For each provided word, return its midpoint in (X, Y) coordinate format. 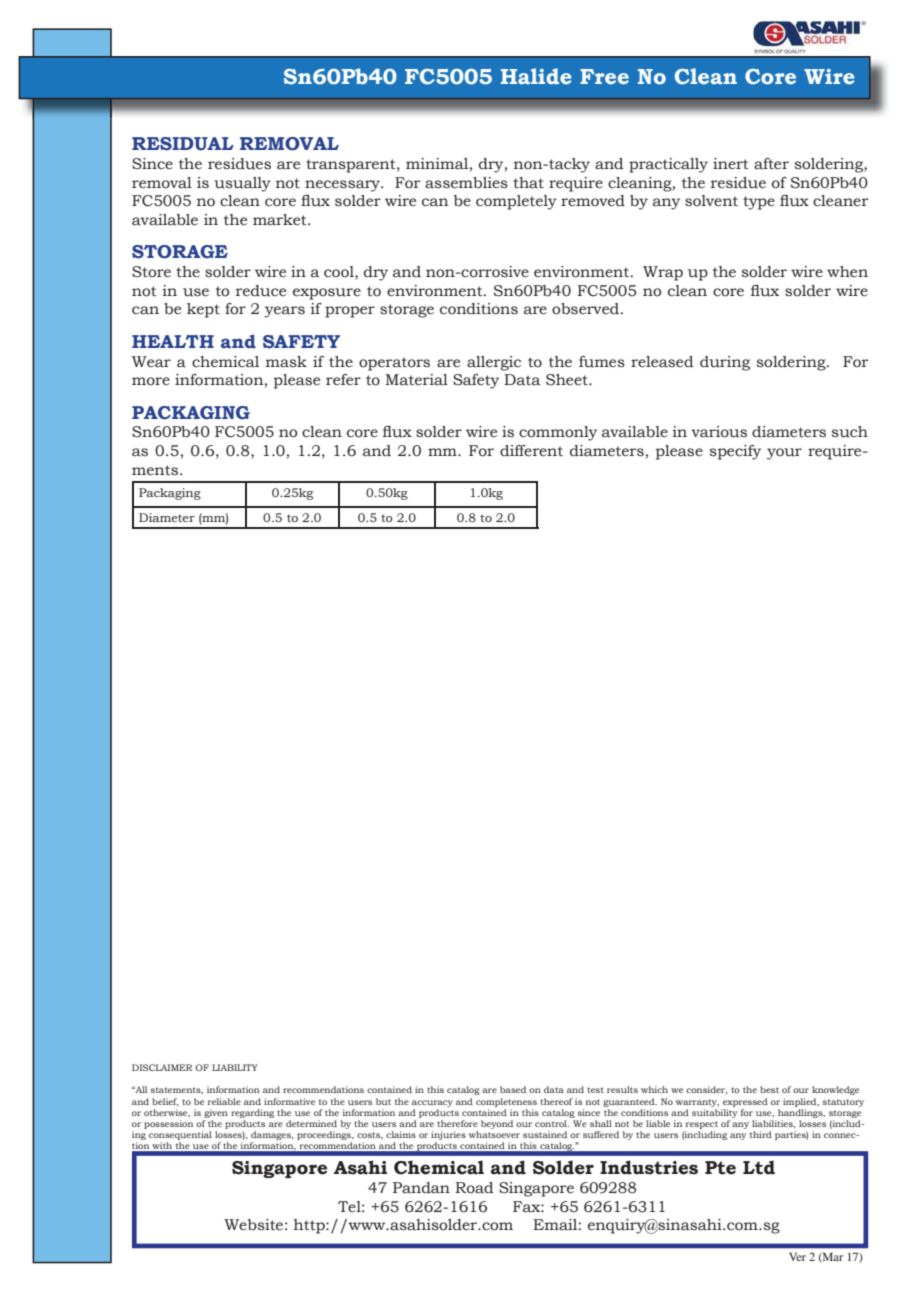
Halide (536, 76)
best (769, 1089)
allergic (494, 363)
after (771, 164)
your (784, 454)
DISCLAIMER (162, 1067)
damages (272, 1137)
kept (203, 310)
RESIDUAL (183, 144)
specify (735, 452)
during (725, 363)
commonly (558, 433)
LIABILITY (235, 1067)
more (151, 381)
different (531, 451)
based (513, 1089)
